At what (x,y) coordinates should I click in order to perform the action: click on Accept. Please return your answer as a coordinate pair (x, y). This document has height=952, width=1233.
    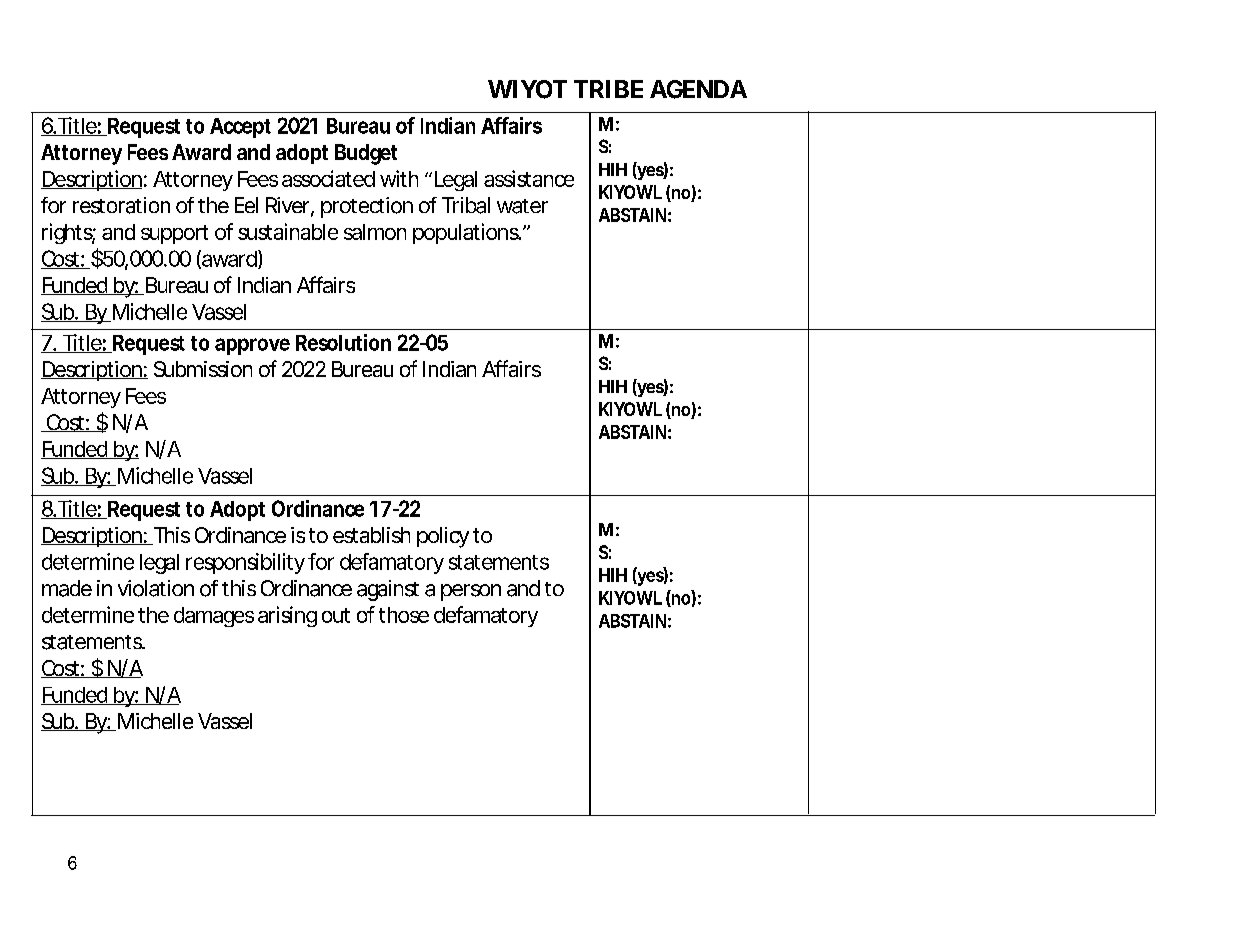
    Looking at the image, I should click on (240, 128).
